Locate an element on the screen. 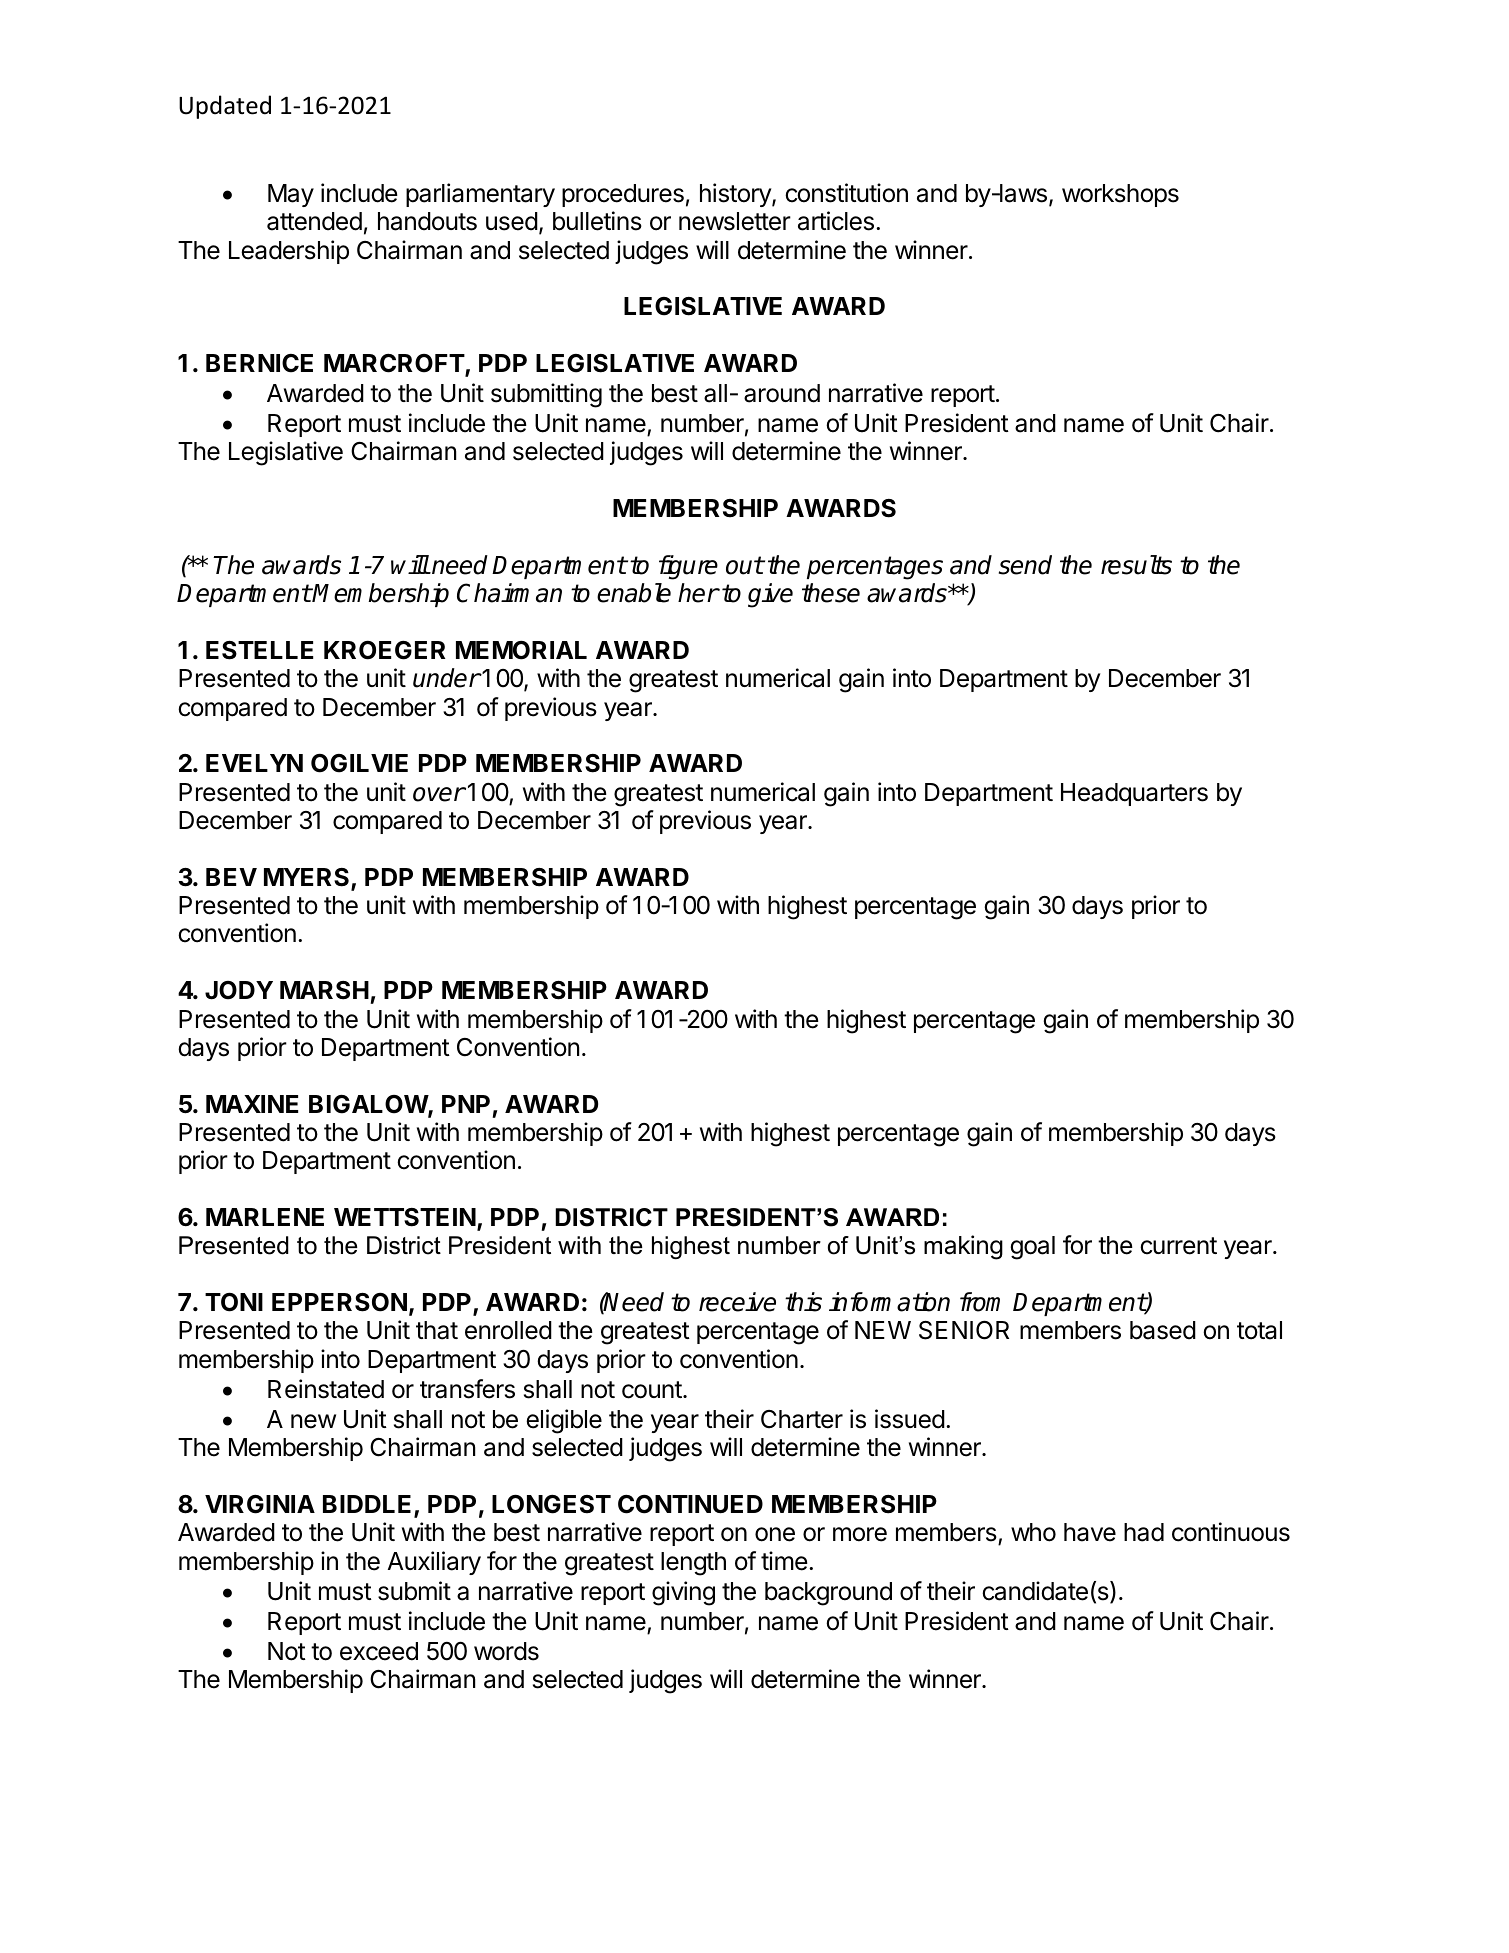 This screenshot has height=1953, width=1509. workshops is located at coordinates (1120, 195).
